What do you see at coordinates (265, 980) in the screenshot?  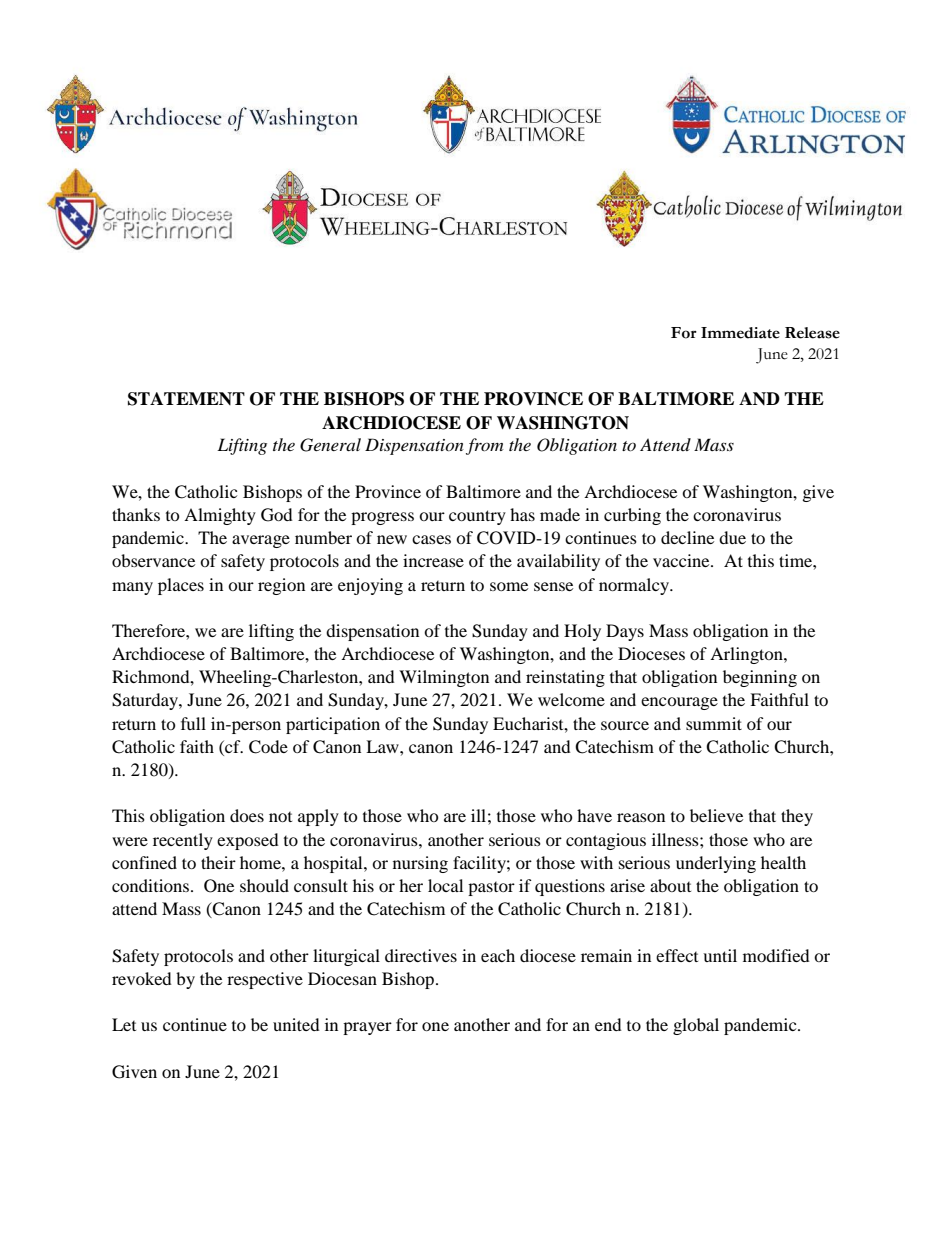 I see `respective` at bounding box center [265, 980].
